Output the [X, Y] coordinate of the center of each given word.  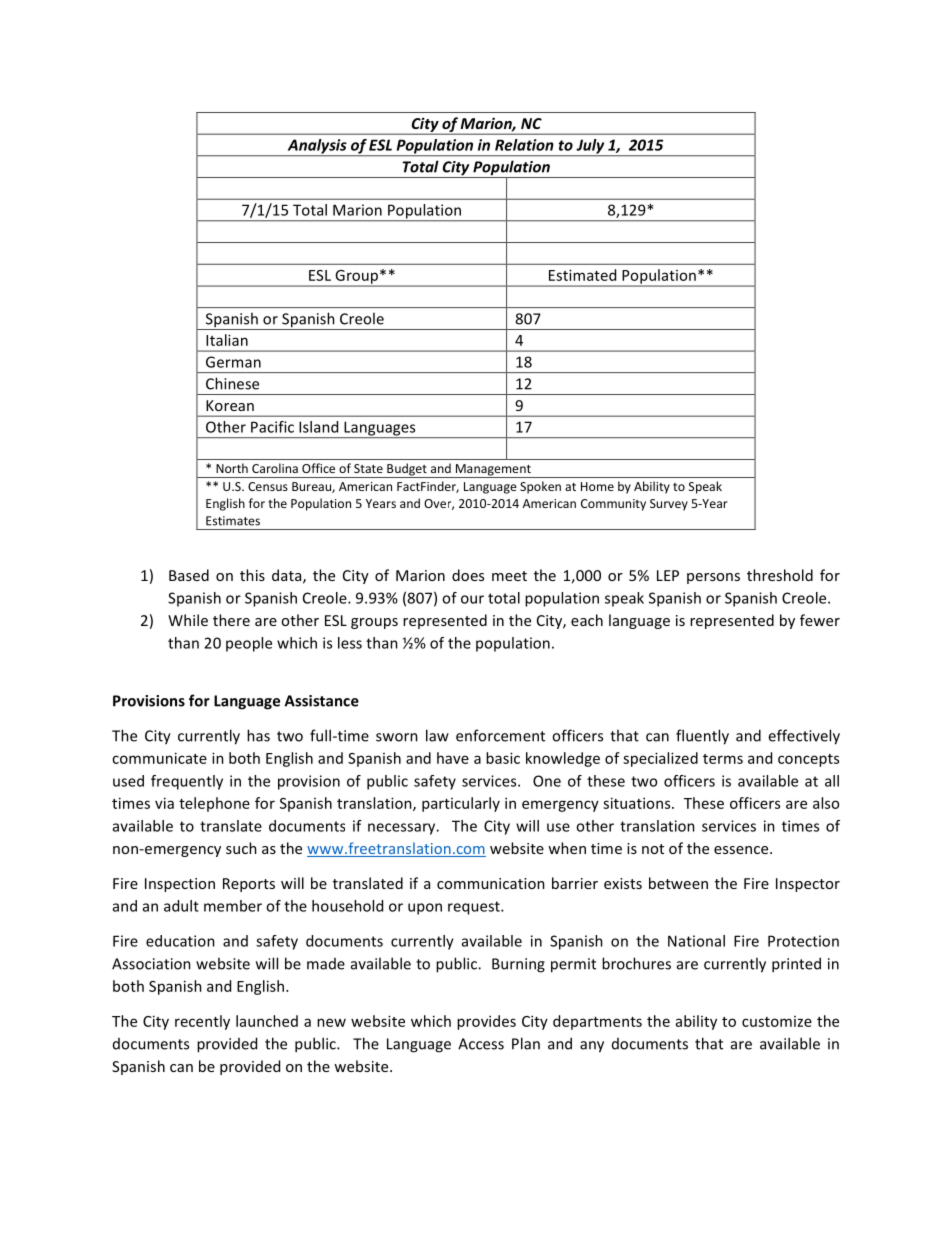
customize [777, 1021]
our [472, 599]
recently [202, 1022]
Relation [524, 145]
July [590, 147]
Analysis [317, 147]
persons [713, 578]
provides [486, 1022]
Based [189, 575]
